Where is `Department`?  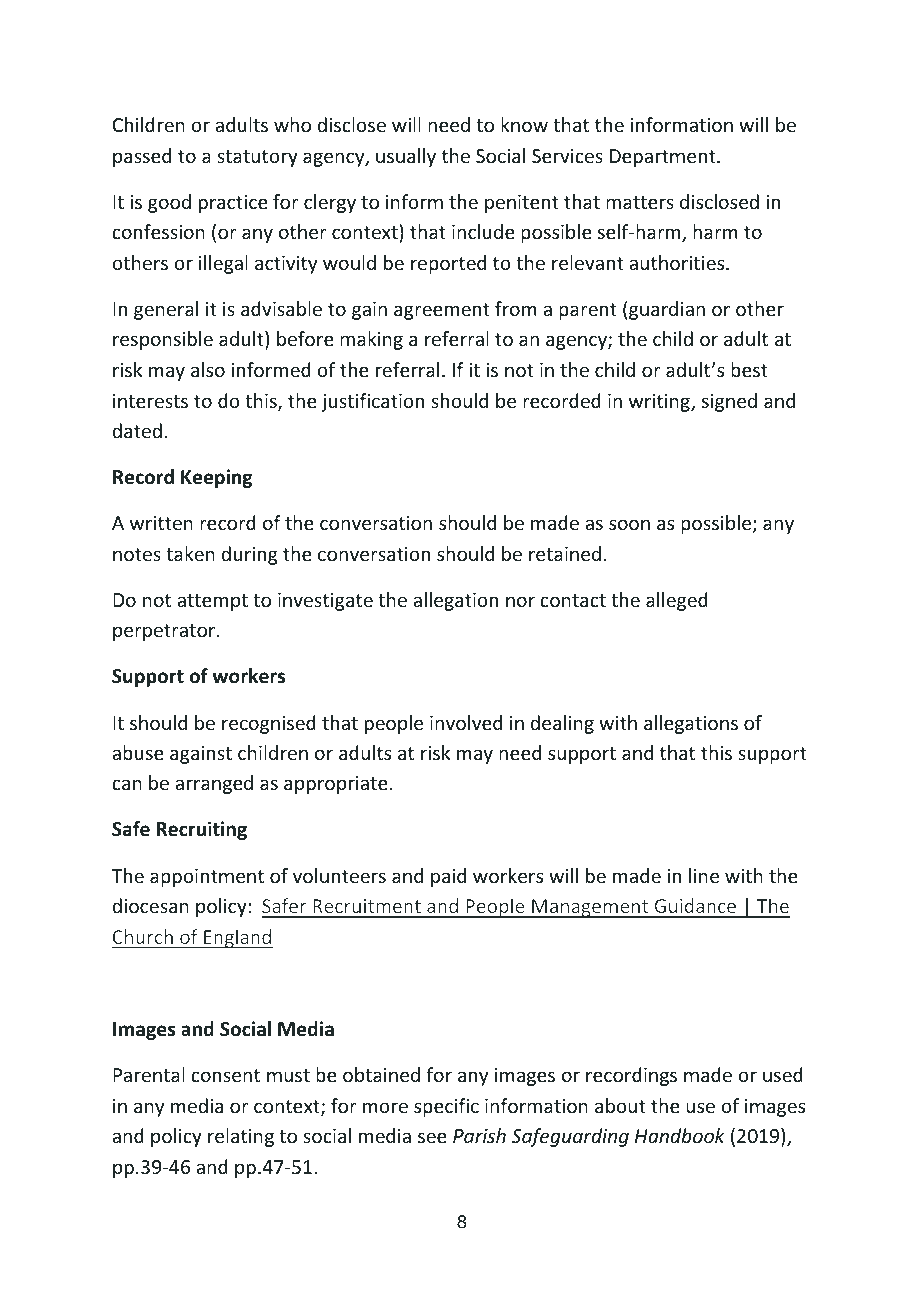
Department is located at coordinates (664, 158).
